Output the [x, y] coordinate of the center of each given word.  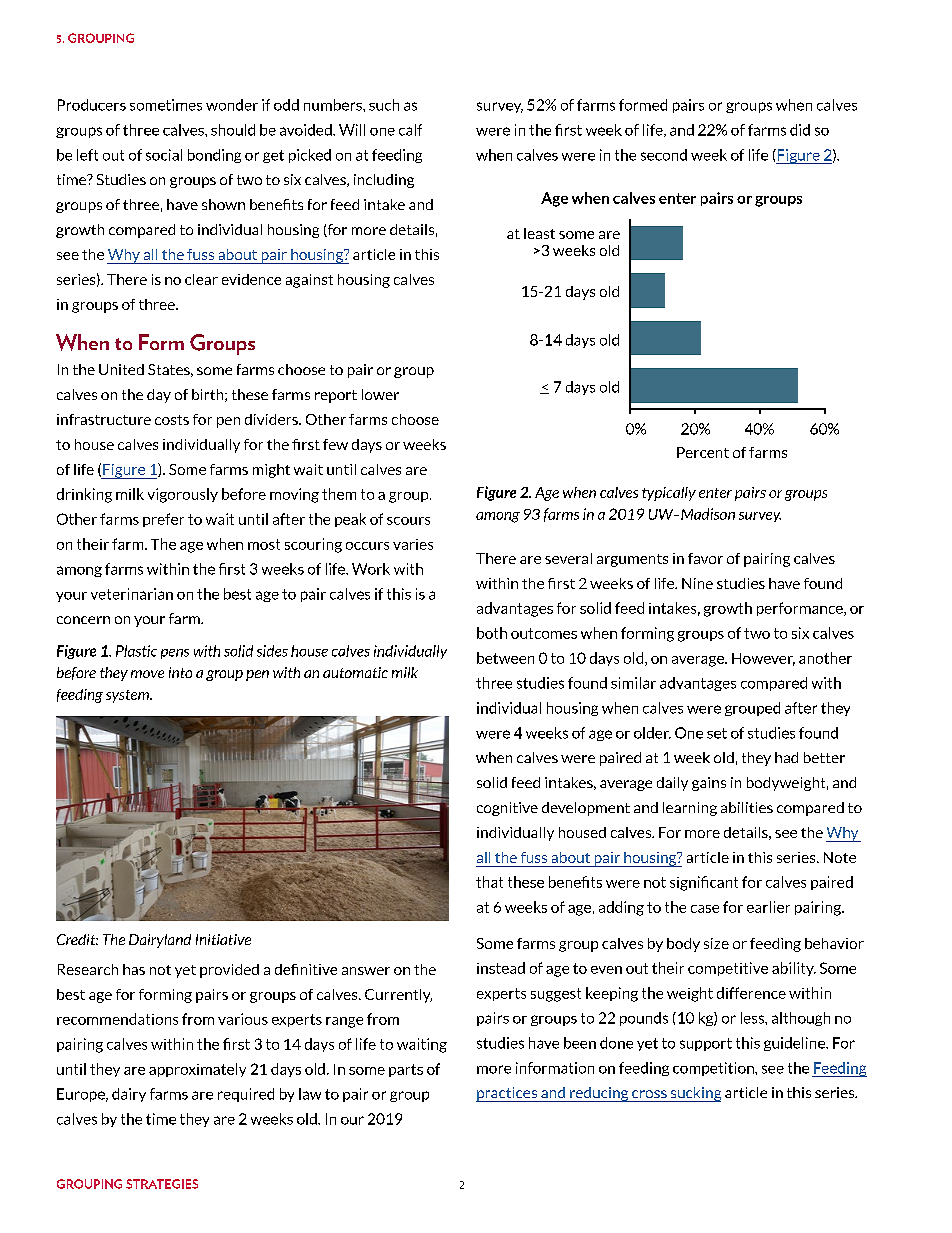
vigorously [183, 495]
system [128, 696]
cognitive [507, 809]
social [164, 155]
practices [507, 1094]
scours [408, 521]
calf [410, 130]
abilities [747, 807]
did [800, 130]
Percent [703, 452]
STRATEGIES [162, 1184]
